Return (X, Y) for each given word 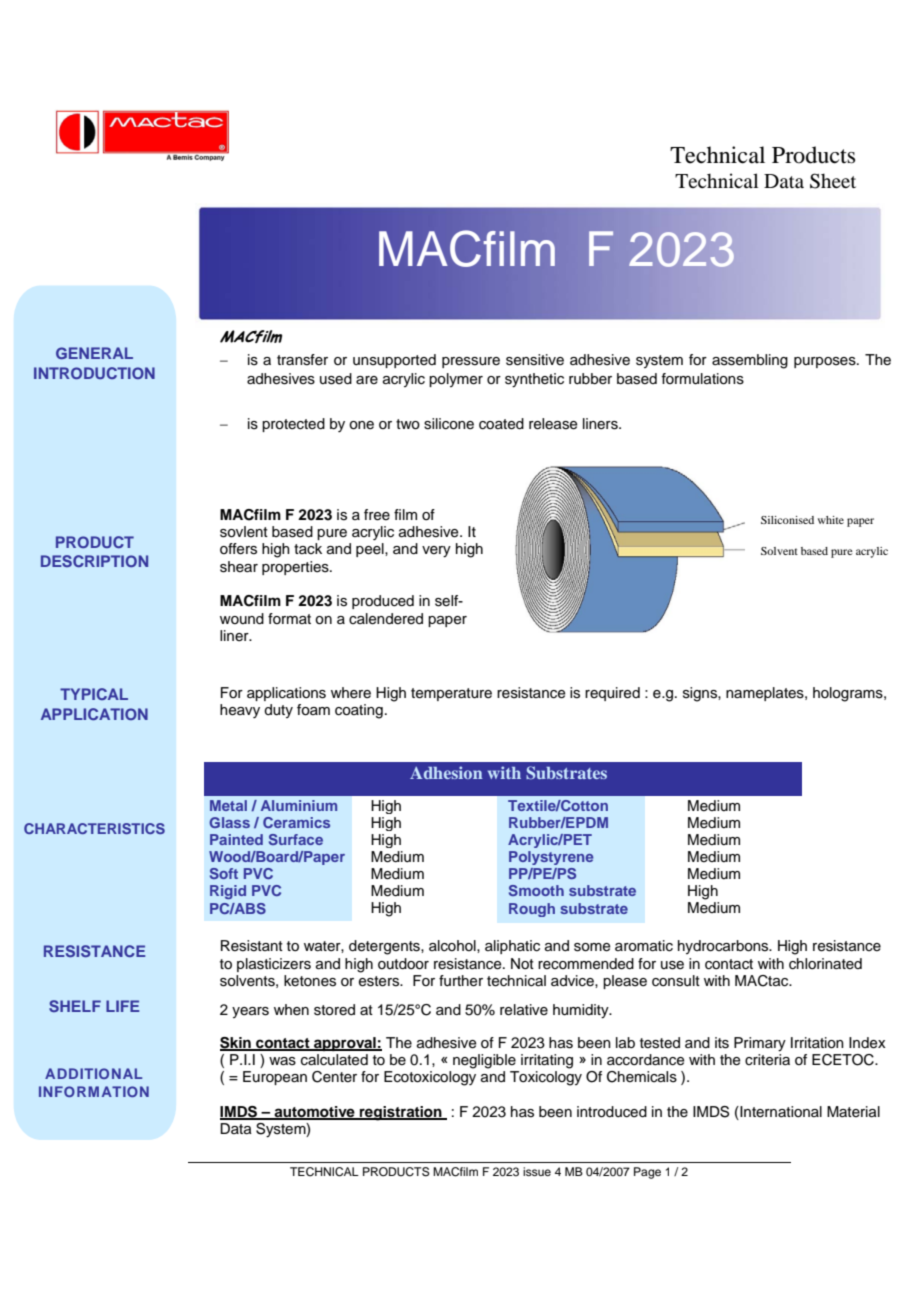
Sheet (833, 181)
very (436, 552)
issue (537, 1171)
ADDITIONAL (93, 1073)
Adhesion (446, 772)
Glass (229, 822)
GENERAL (94, 353)
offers (238, 549)
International (780, 1113)
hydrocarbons (724, 947)
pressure (471, 362)
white (831, 520)
